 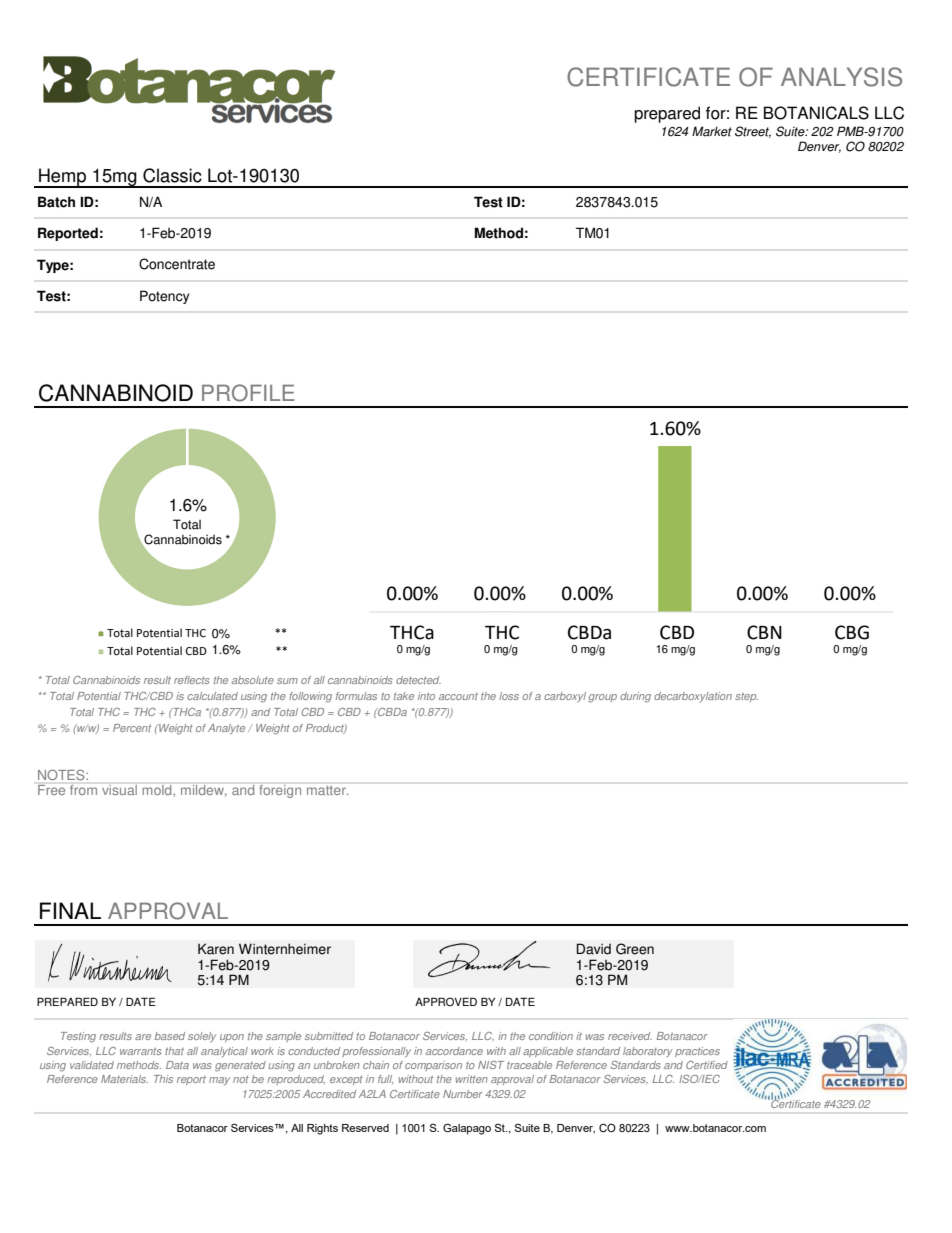 What do you see at coordinates (753, 132) in the screenshot?
I see `Street` at bounding box center [753, 132].
